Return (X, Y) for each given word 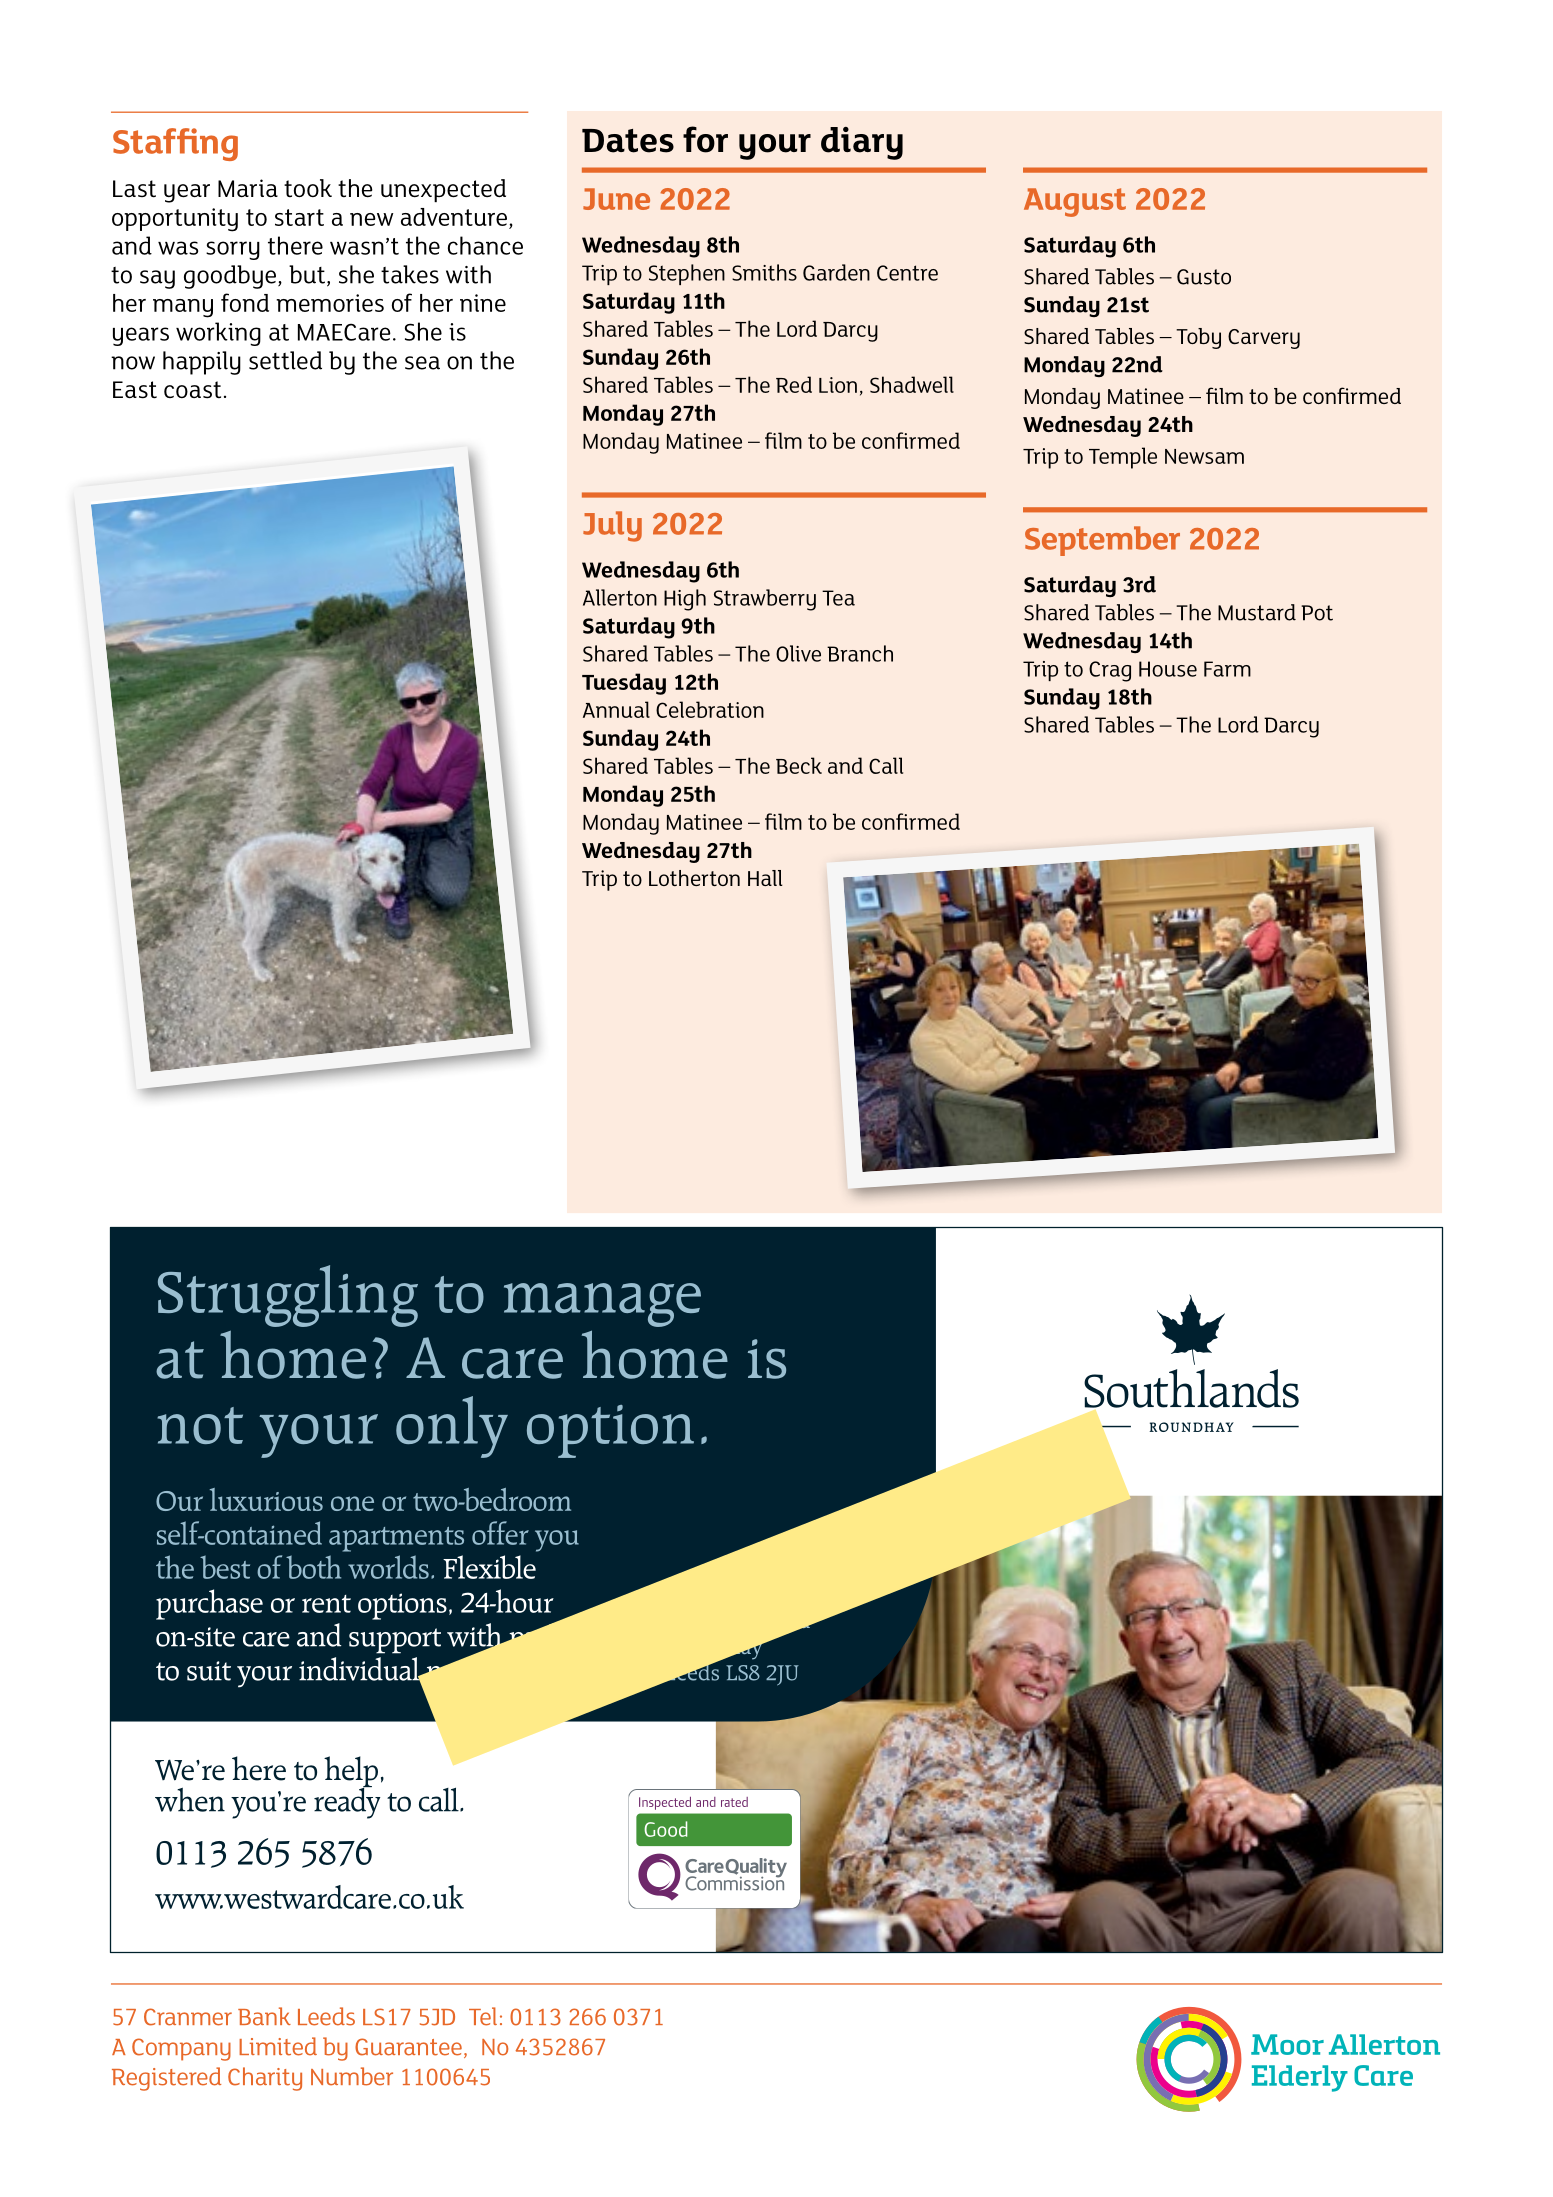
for (705, 139)
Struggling (288, 1296)
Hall (765, 878)
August (1075, 202)
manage (602, 1305)
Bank (264, 2016)
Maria (248, 188)
